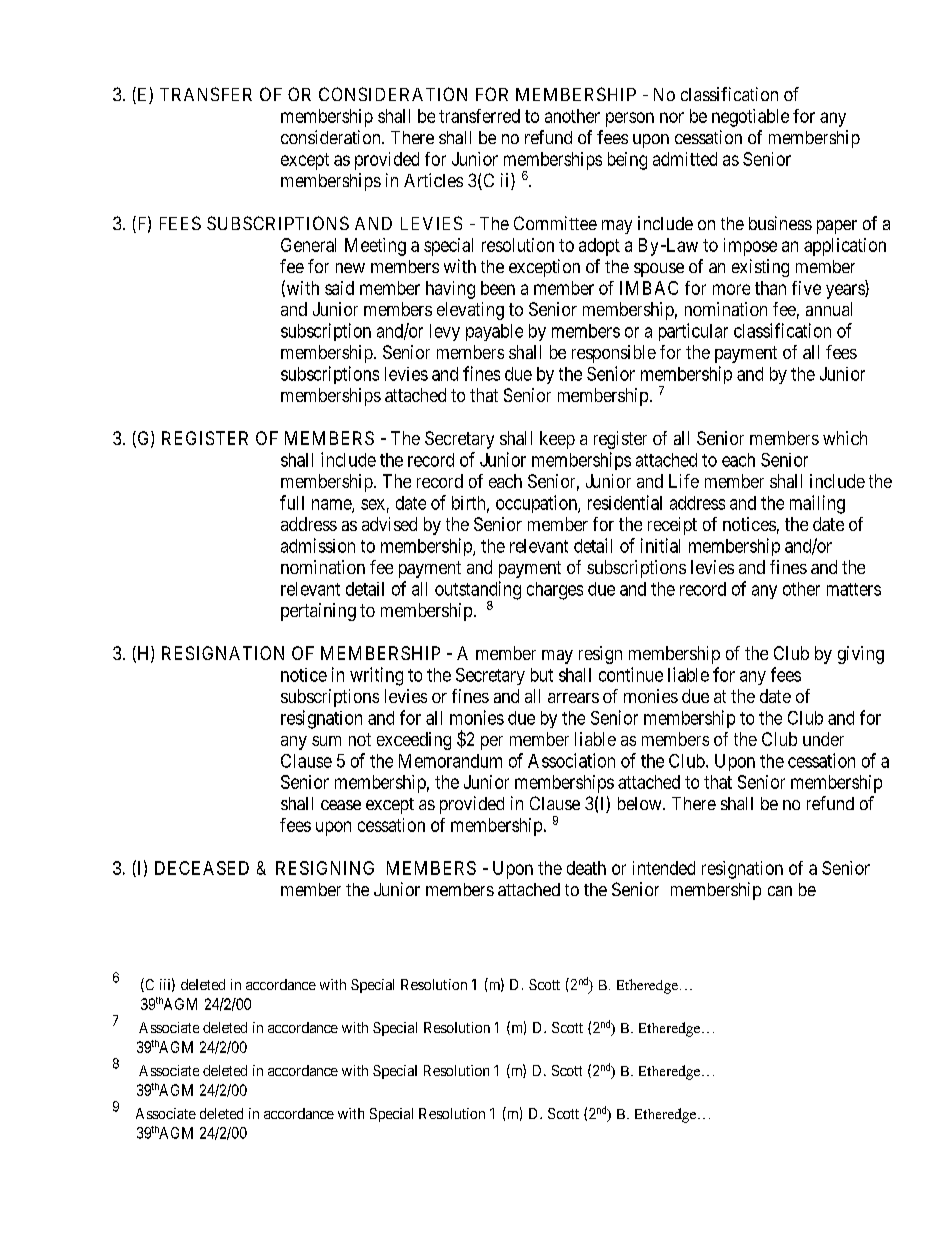 This document has height=1233, width=952. What do you see at coordinates (339, 288) in the document?
I see `said` at bounding box center [339, 288].
